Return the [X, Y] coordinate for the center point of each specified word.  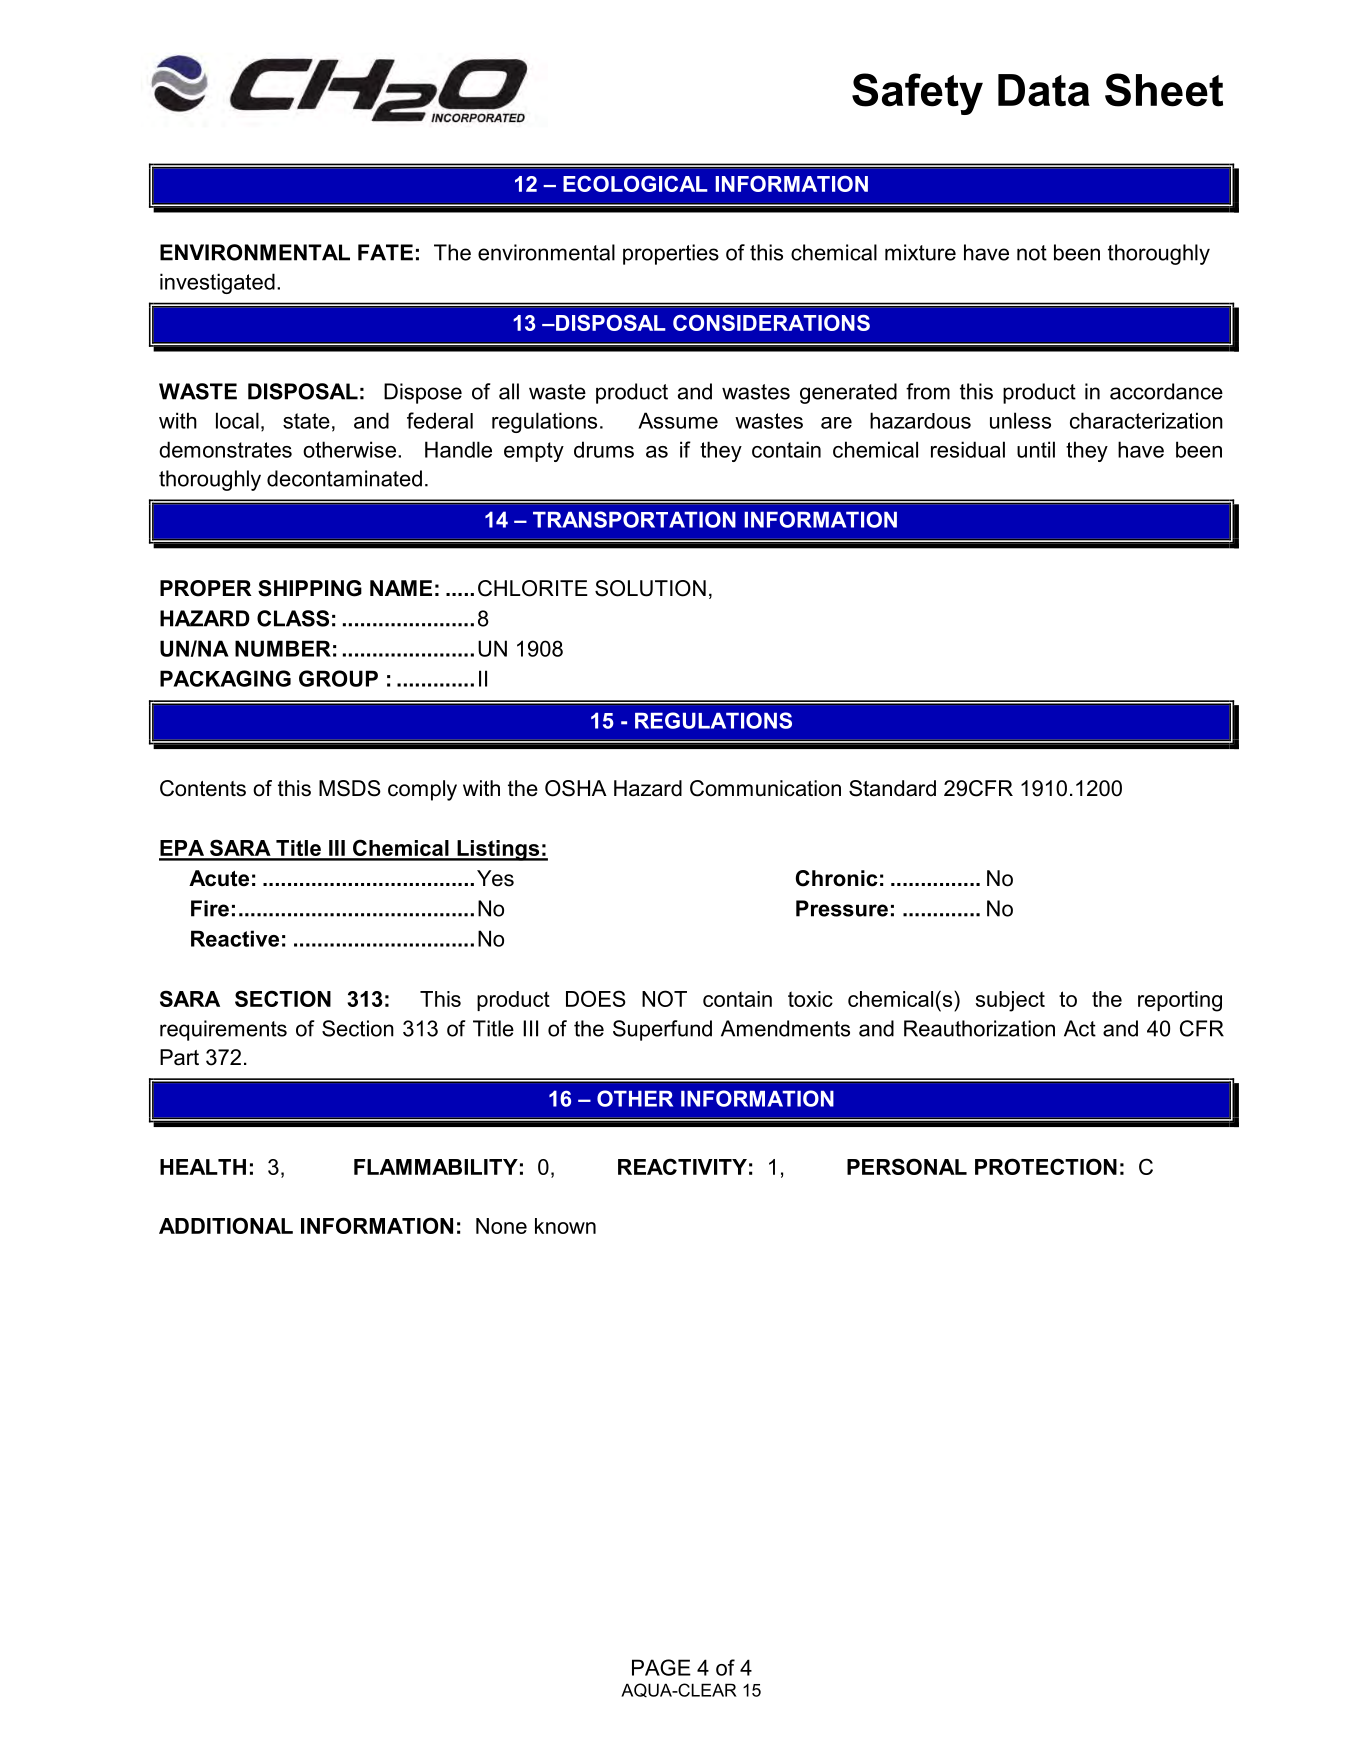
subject [1010, 1001]
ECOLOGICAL [635, 184]
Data [1044, 90]
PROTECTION [1046, 1166]
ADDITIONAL [226, 1225]
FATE [385, 252]
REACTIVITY [682, 1166]
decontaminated [344, 478]
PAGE [661, 1667]
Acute [219, 878]
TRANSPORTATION [634, 519]
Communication [765, 788]
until [1036, 449]
